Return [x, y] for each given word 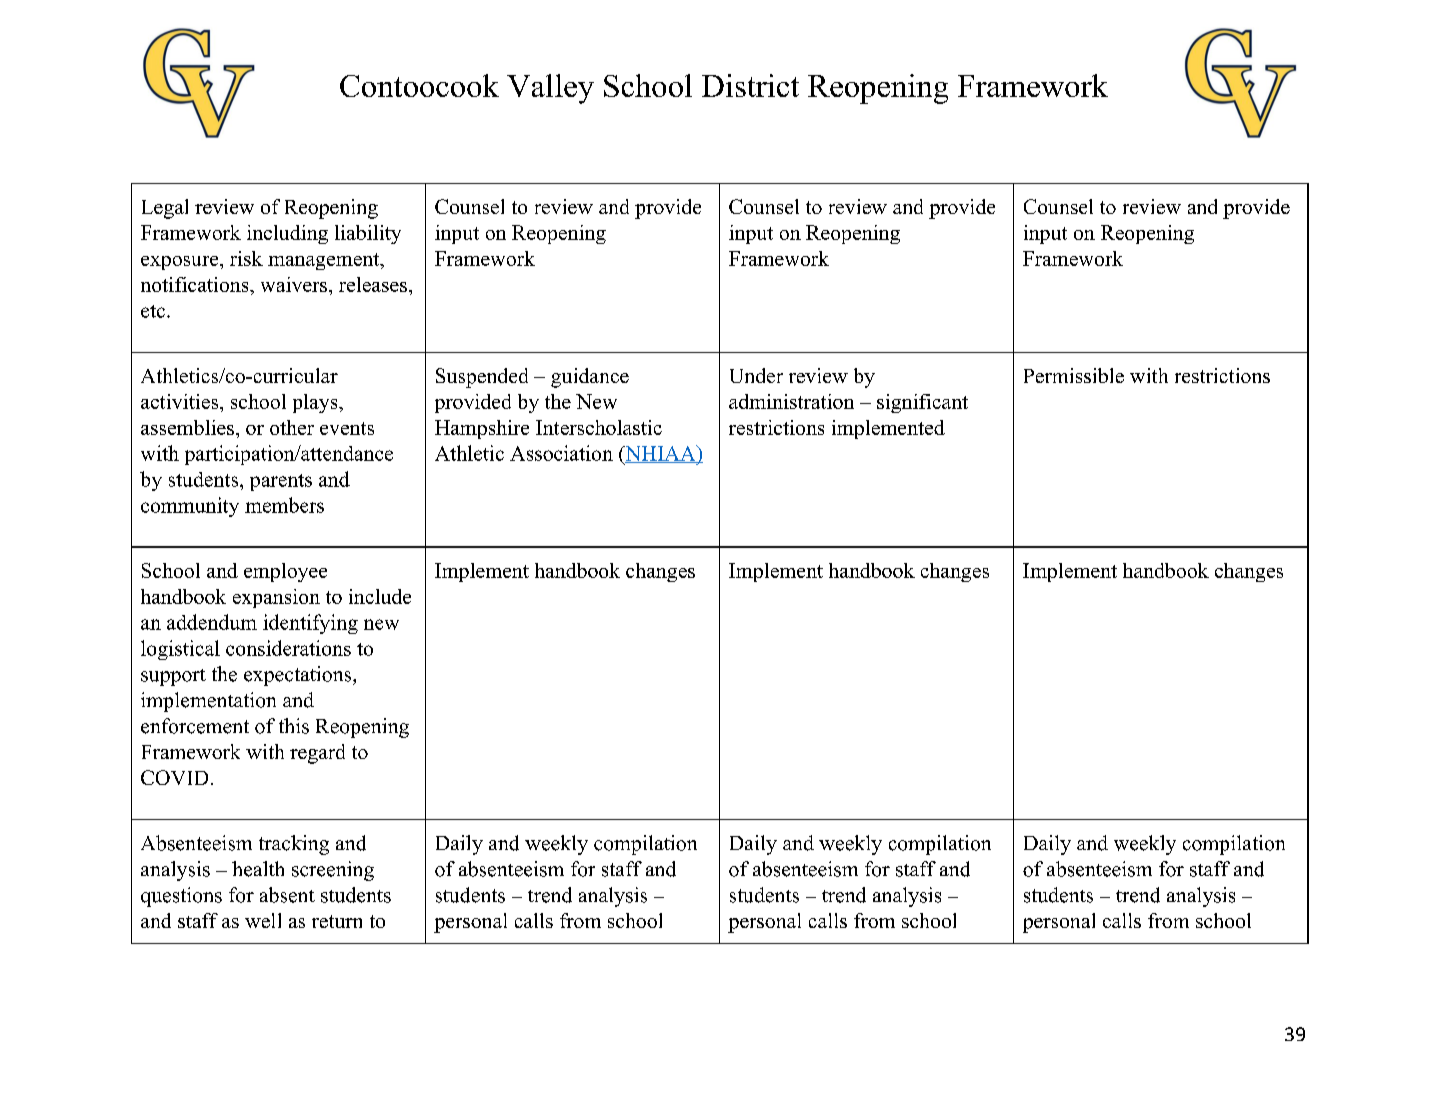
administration [791, 401]
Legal [165, 209]
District [750, 85]
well [263, 920]
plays [316, 403]
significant [922, 403]
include [380, 596]
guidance [590, 378]
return [337, 921]
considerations [288, 648]
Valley [550, 89]
